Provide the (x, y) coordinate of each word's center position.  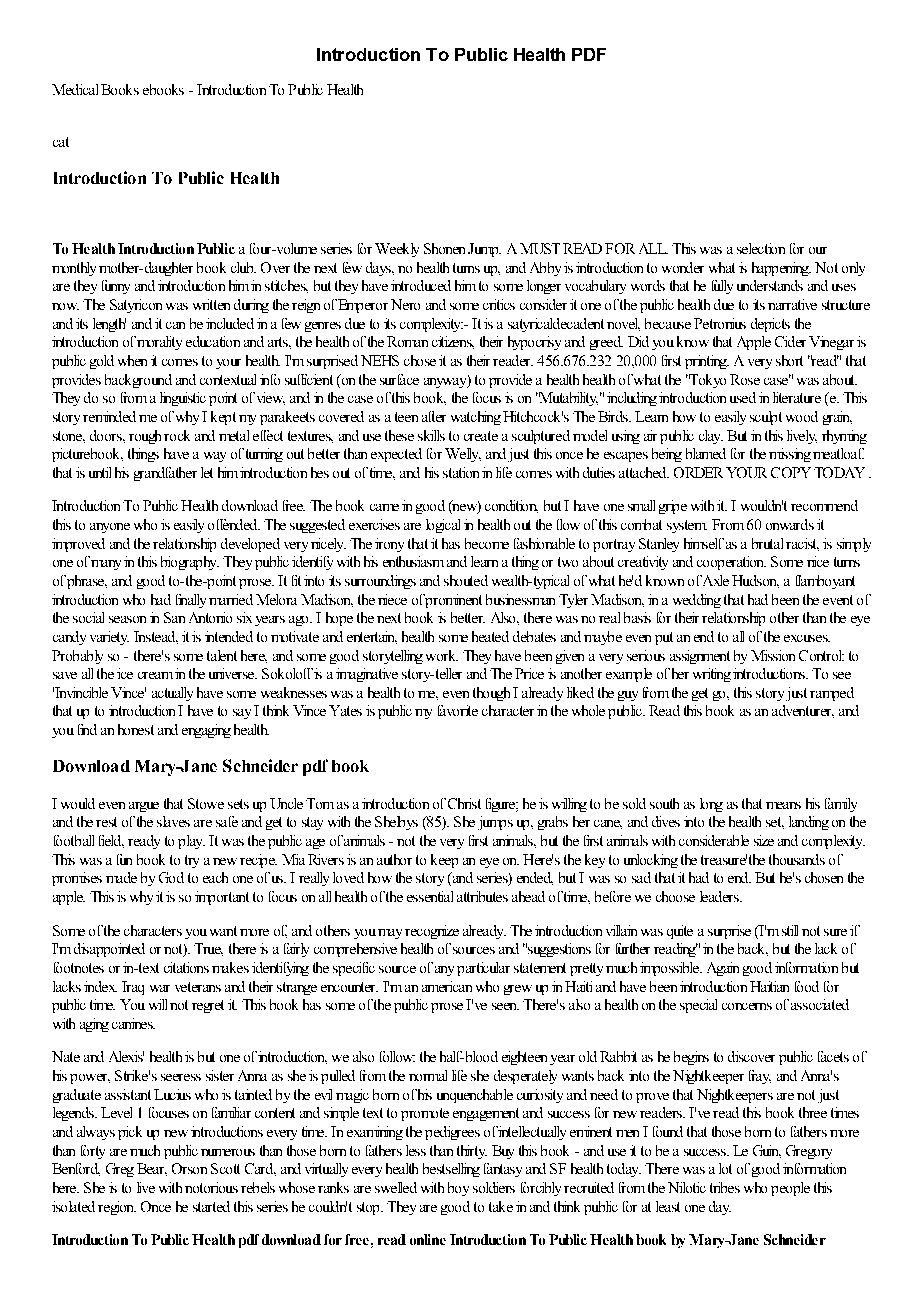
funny (116, 287)
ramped (832, 694)
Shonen (444, 248)
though (491, 694)
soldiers (494, 1187)
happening (781, 269)
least (668, 1206)
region (117, 1208)
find (87, 729)
